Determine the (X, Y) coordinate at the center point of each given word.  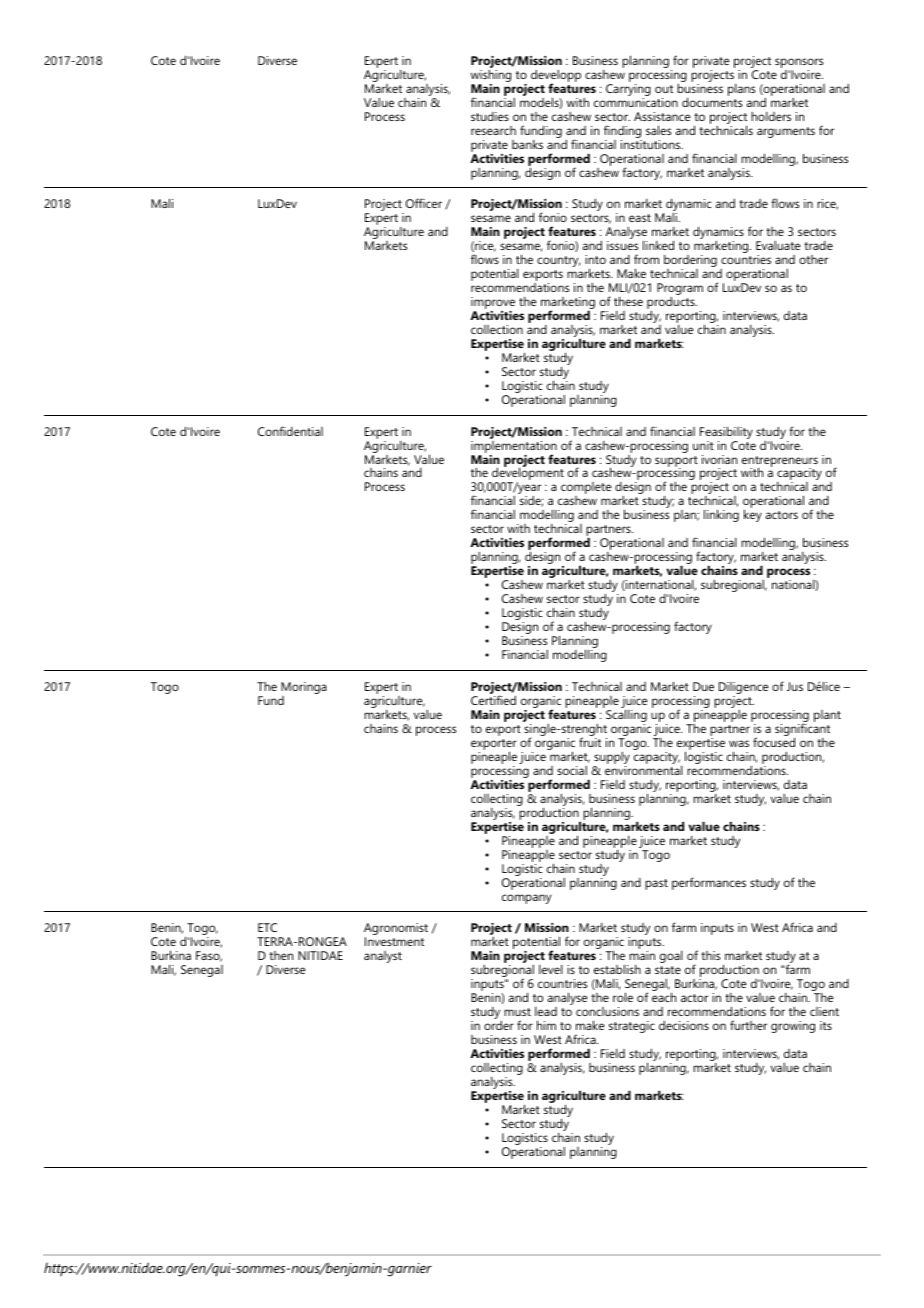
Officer (424, 203)
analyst (383, 957)
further (748, 1025)
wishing (491, 76)
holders (771, 116)
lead (546, 1011)
